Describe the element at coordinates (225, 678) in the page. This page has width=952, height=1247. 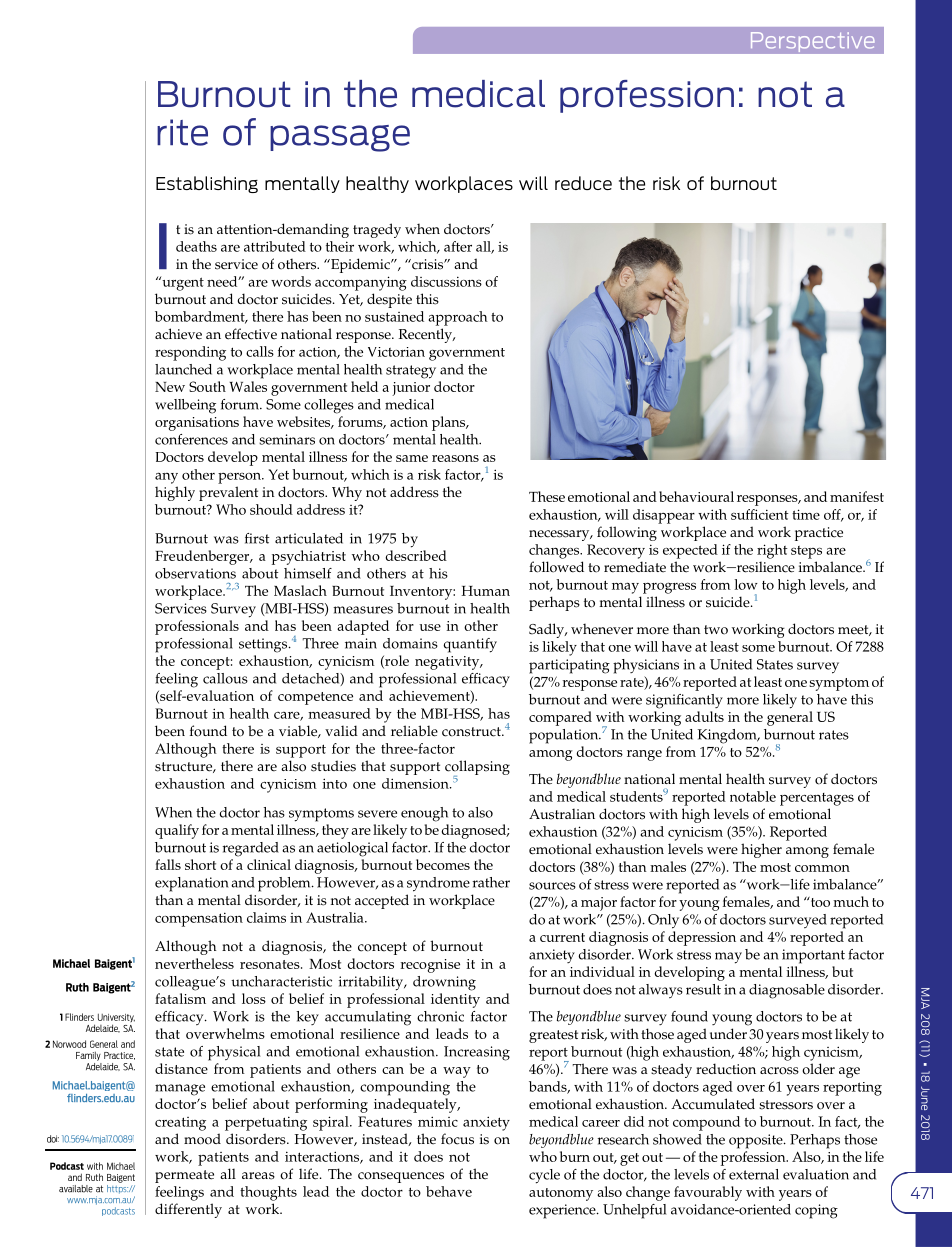
I see `callous` at that location.
